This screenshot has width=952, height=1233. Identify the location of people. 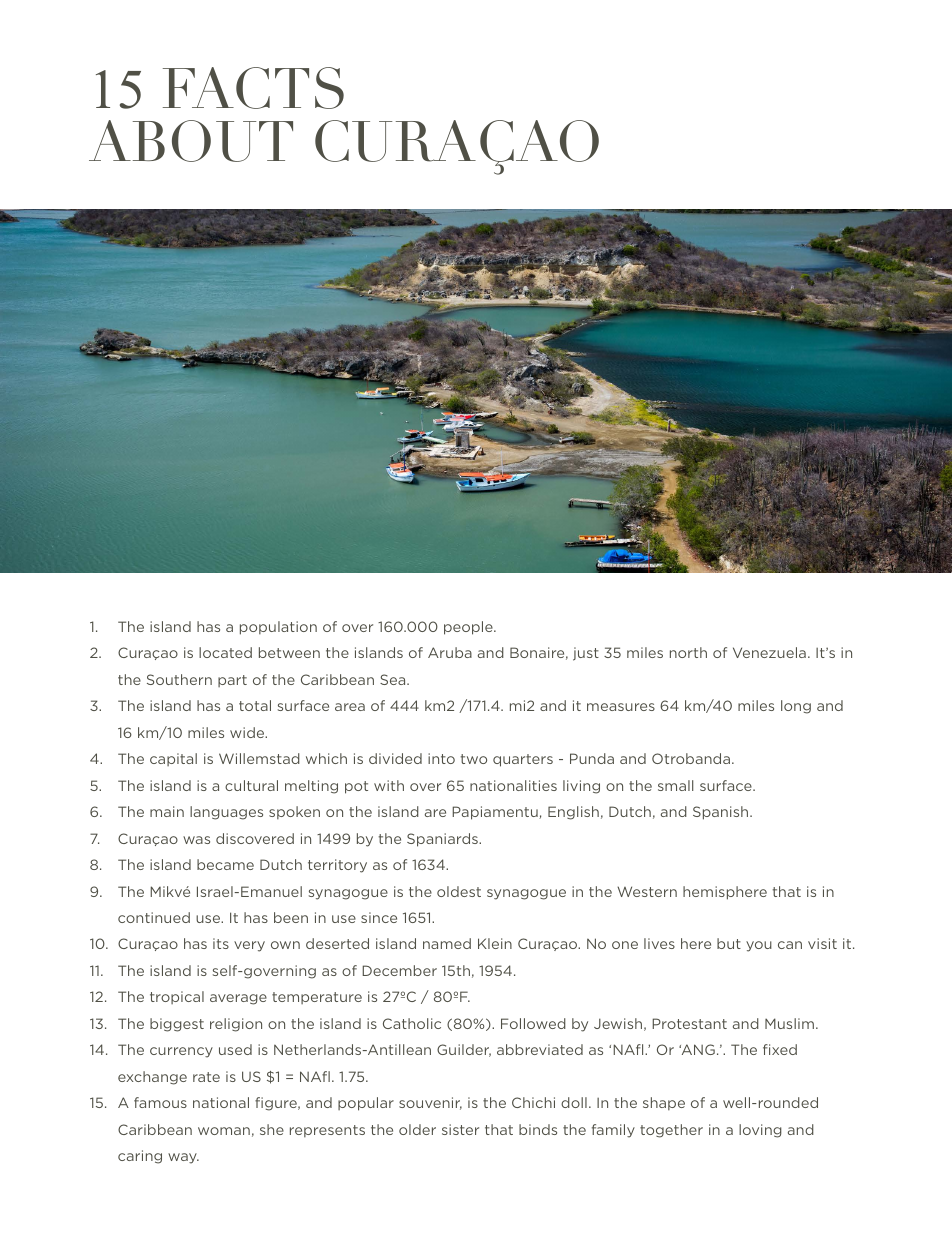
(469, 628).
